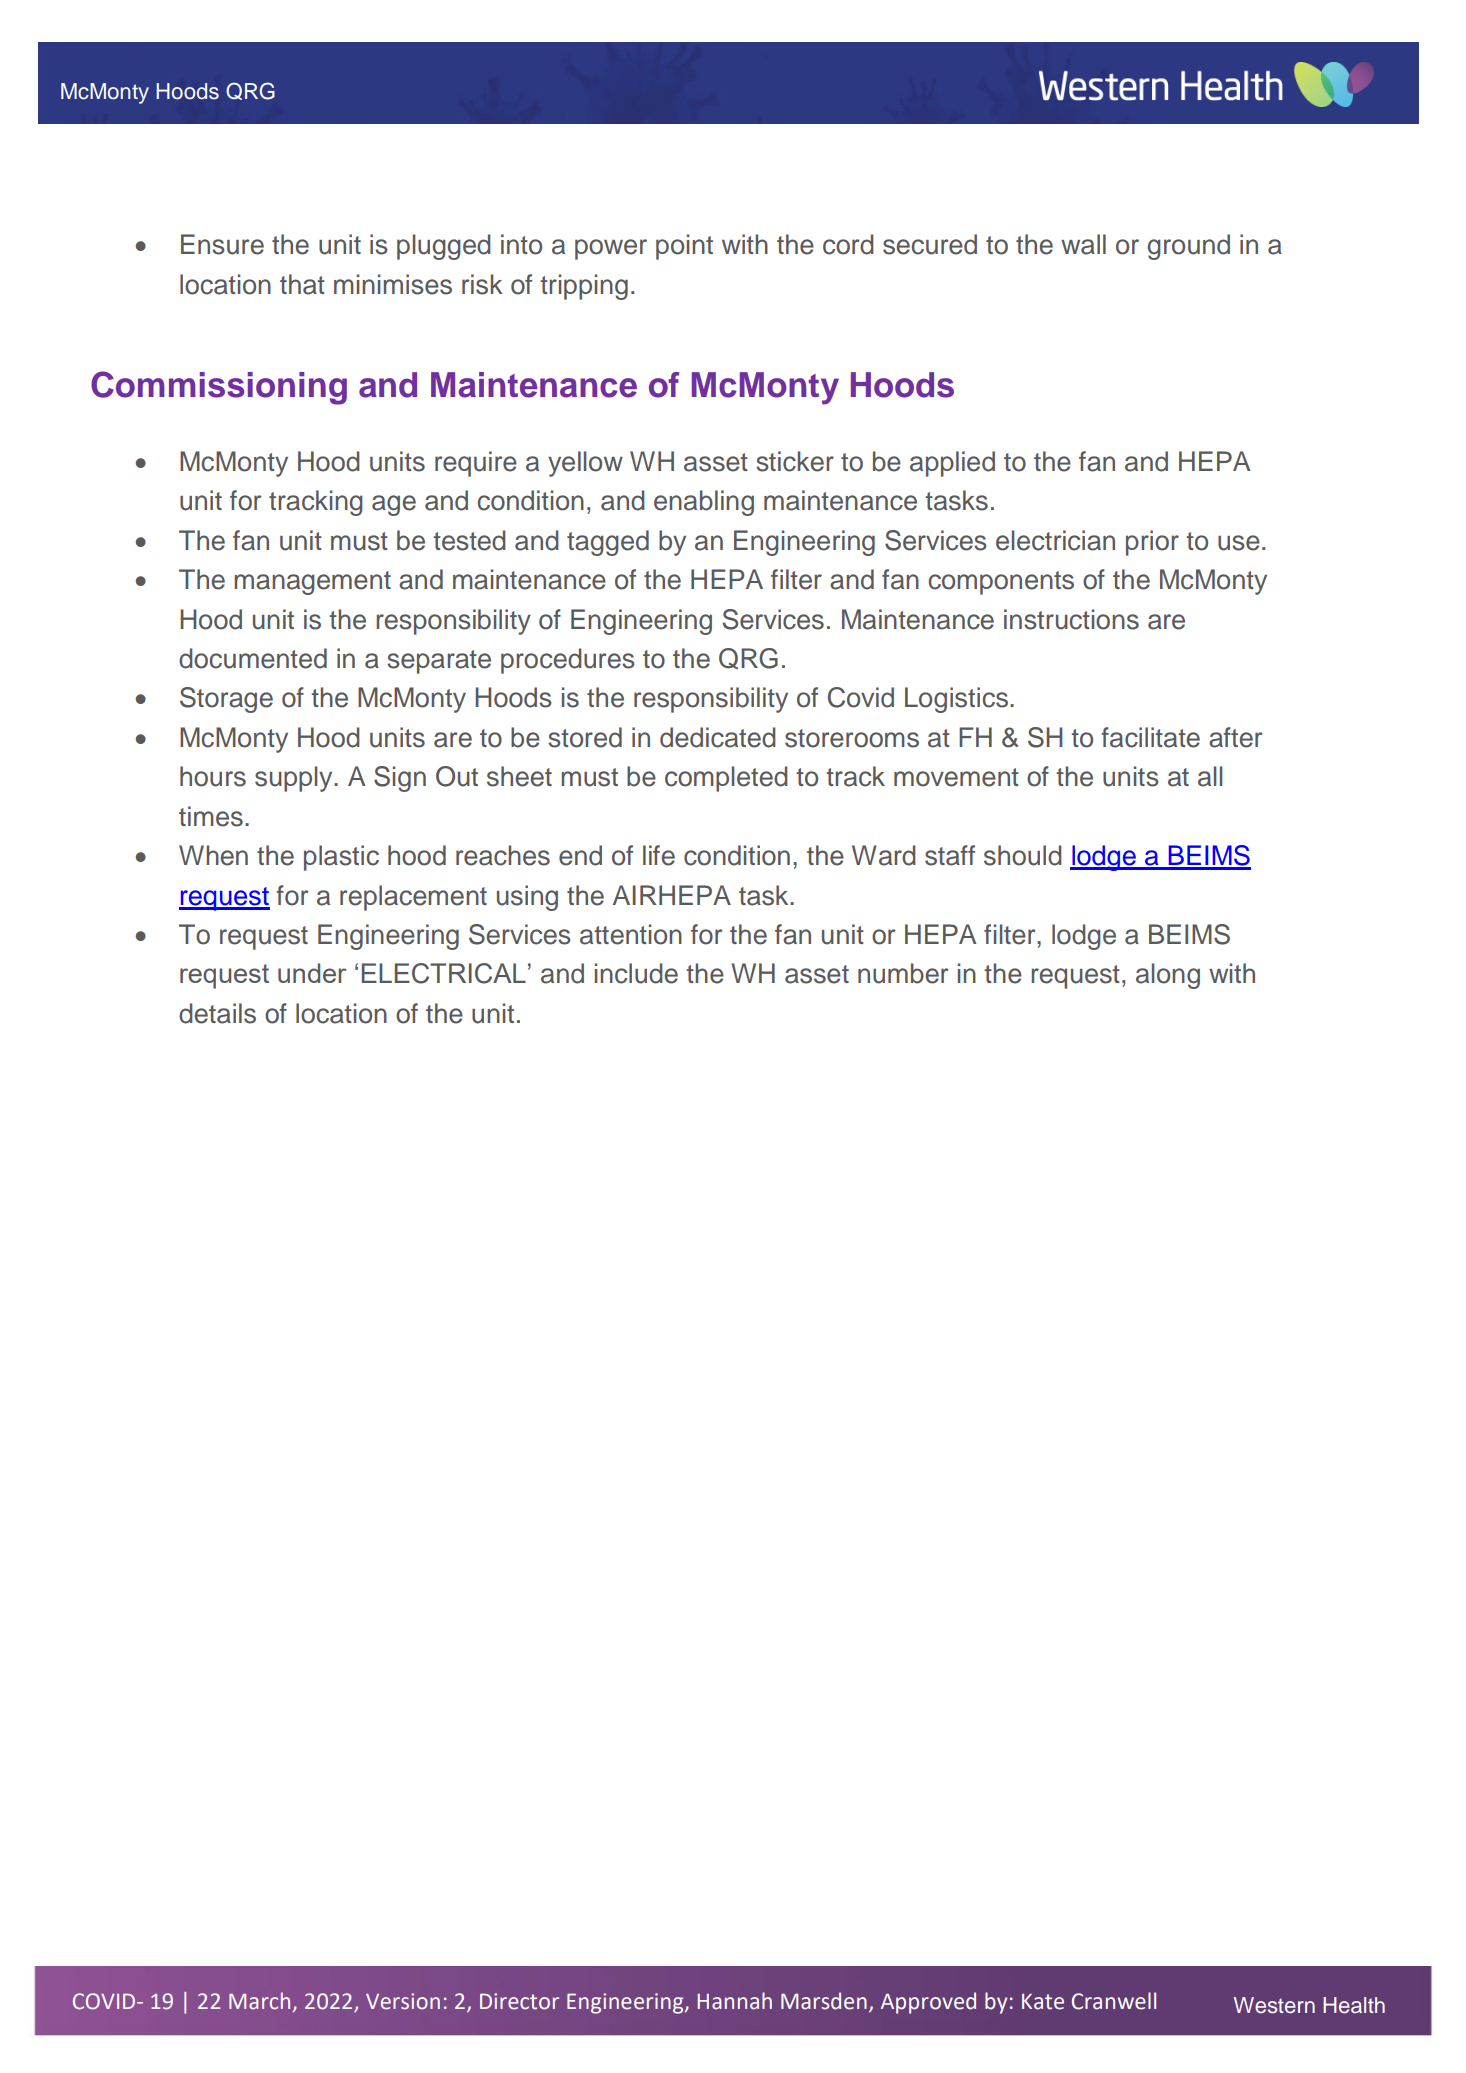 This screenshot has height=2073, width=1466. What do you see at coordinates (848, 244) in the screenshot?
I see `cord` at bounding box center [848, 244].
